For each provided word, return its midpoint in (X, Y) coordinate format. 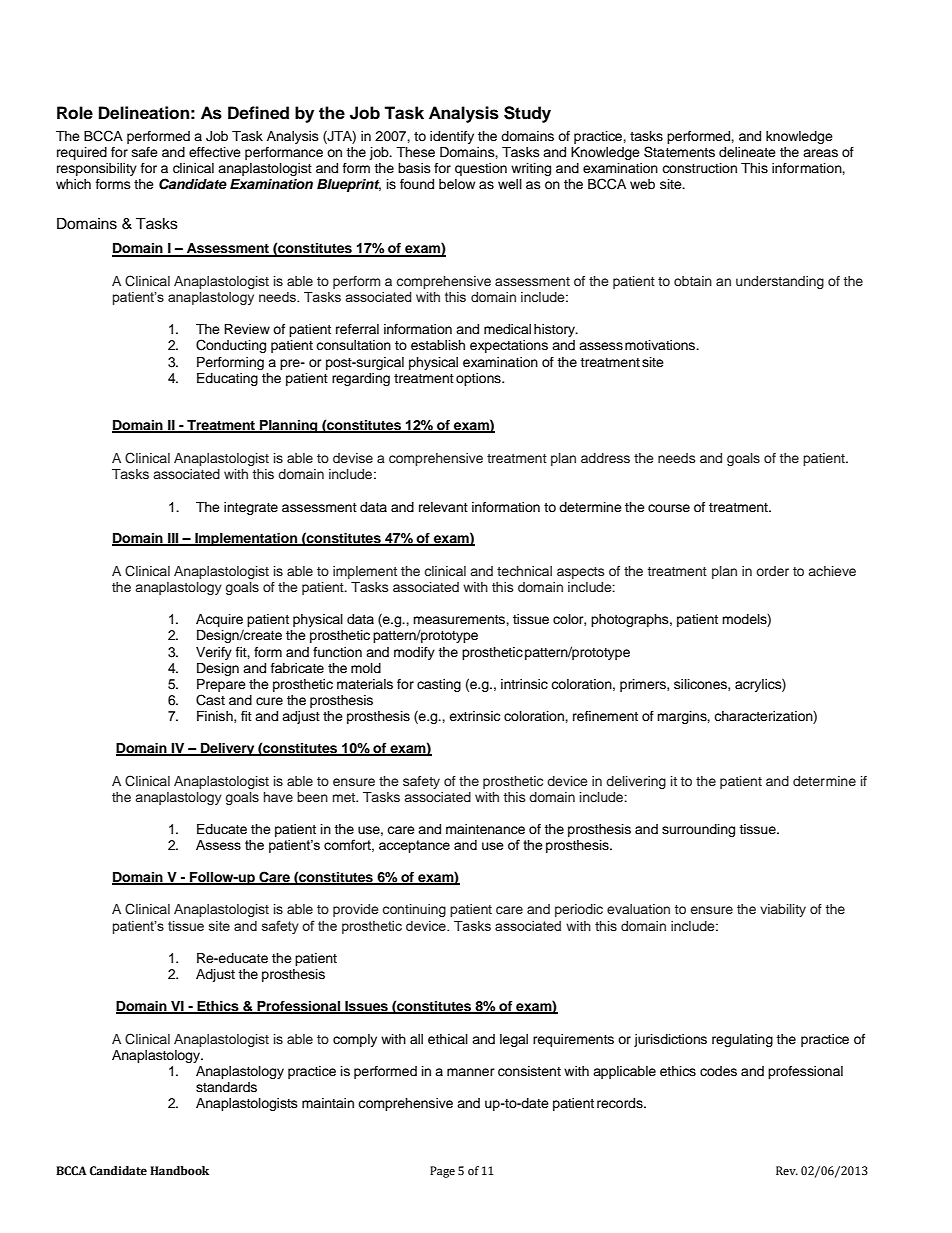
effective (215, 152)
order (772, 571)
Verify (214, 653)
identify (452, 137)
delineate (747, 152)
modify (414, 653)
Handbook (179, 1171)
